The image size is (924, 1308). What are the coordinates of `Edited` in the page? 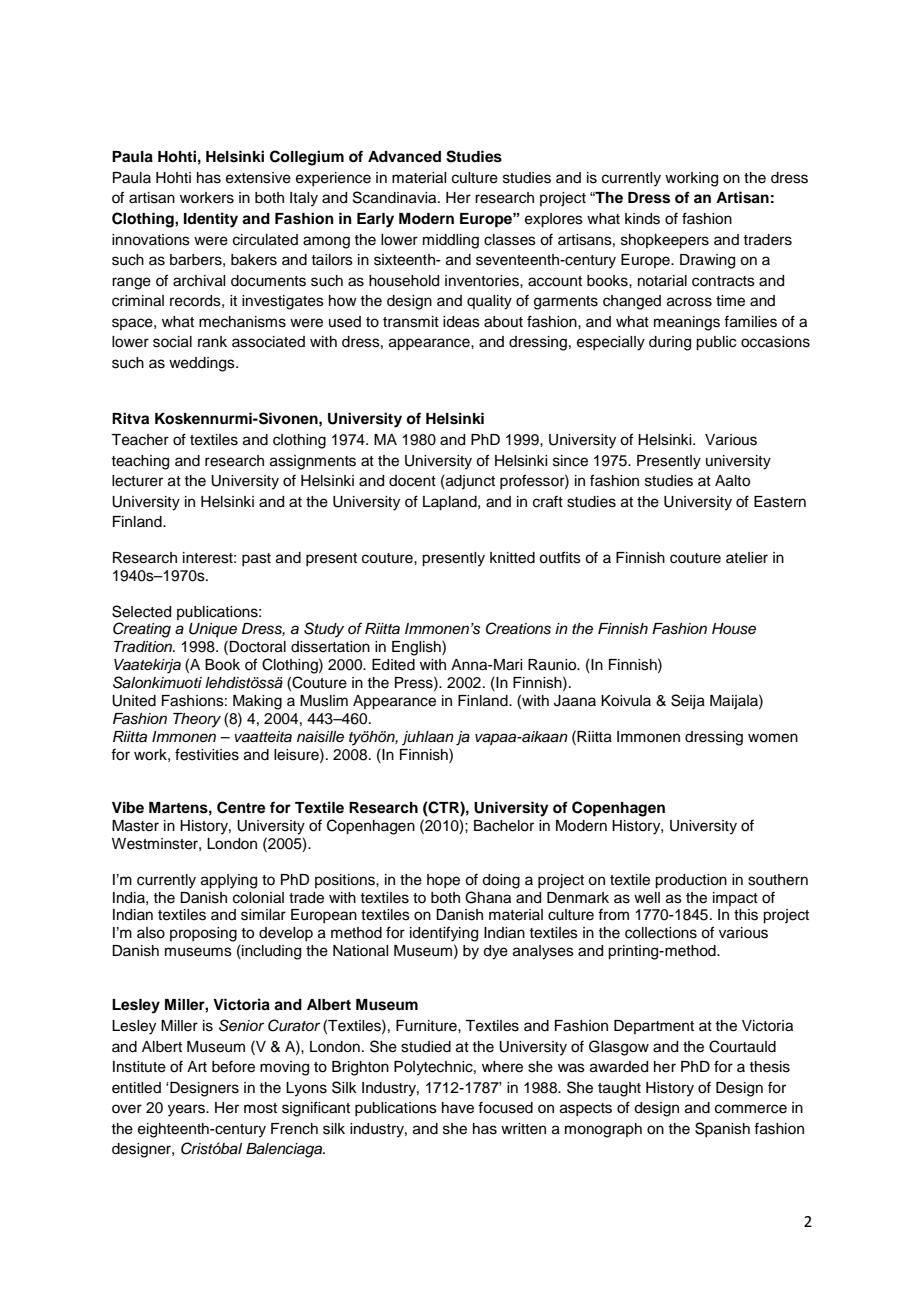 It's located at (393, 665).
